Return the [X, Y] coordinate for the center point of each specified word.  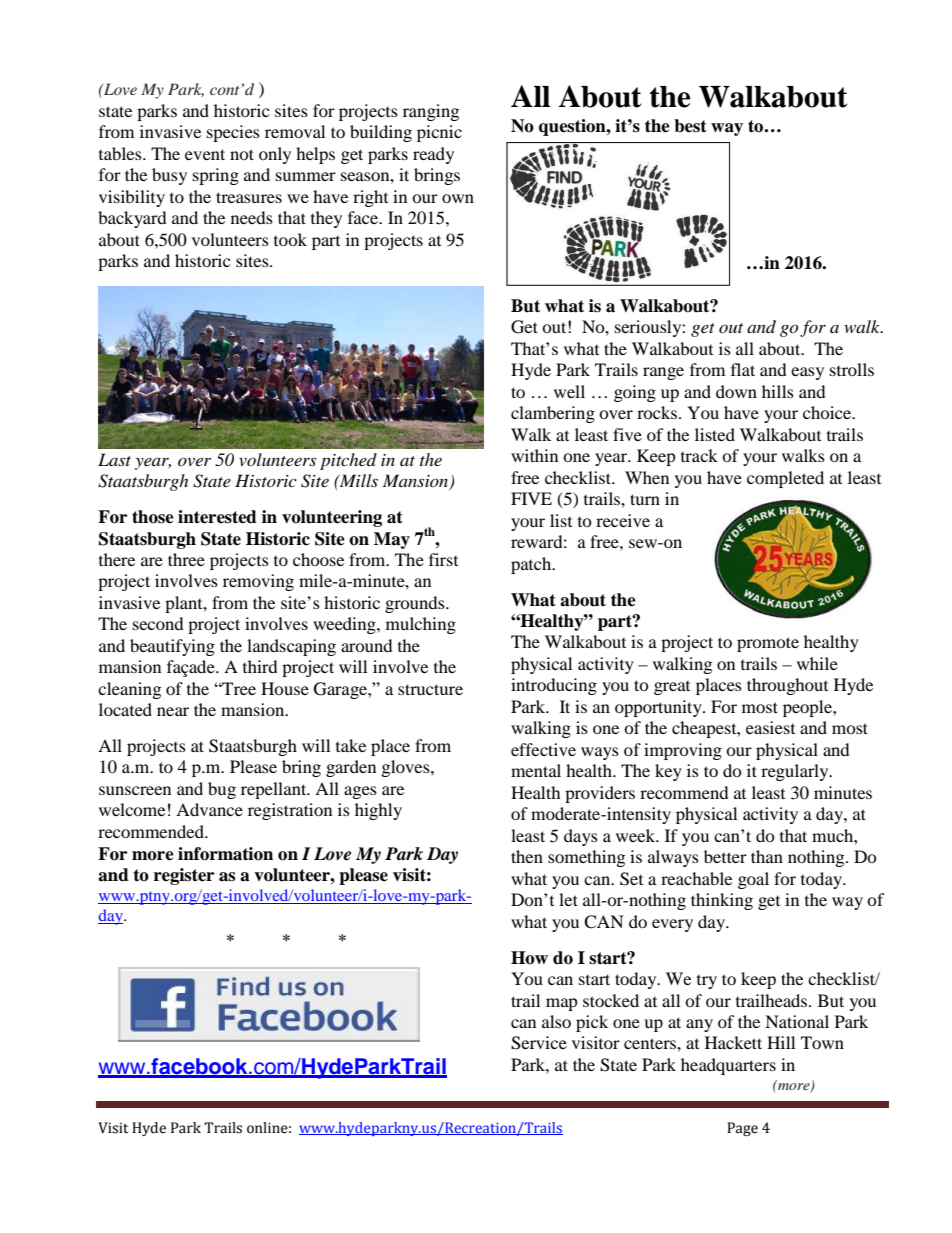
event [205, 154]
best [690, 126]
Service [539, 1043]
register [184, 876]
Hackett [733, 1042]
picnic [439, 133]
